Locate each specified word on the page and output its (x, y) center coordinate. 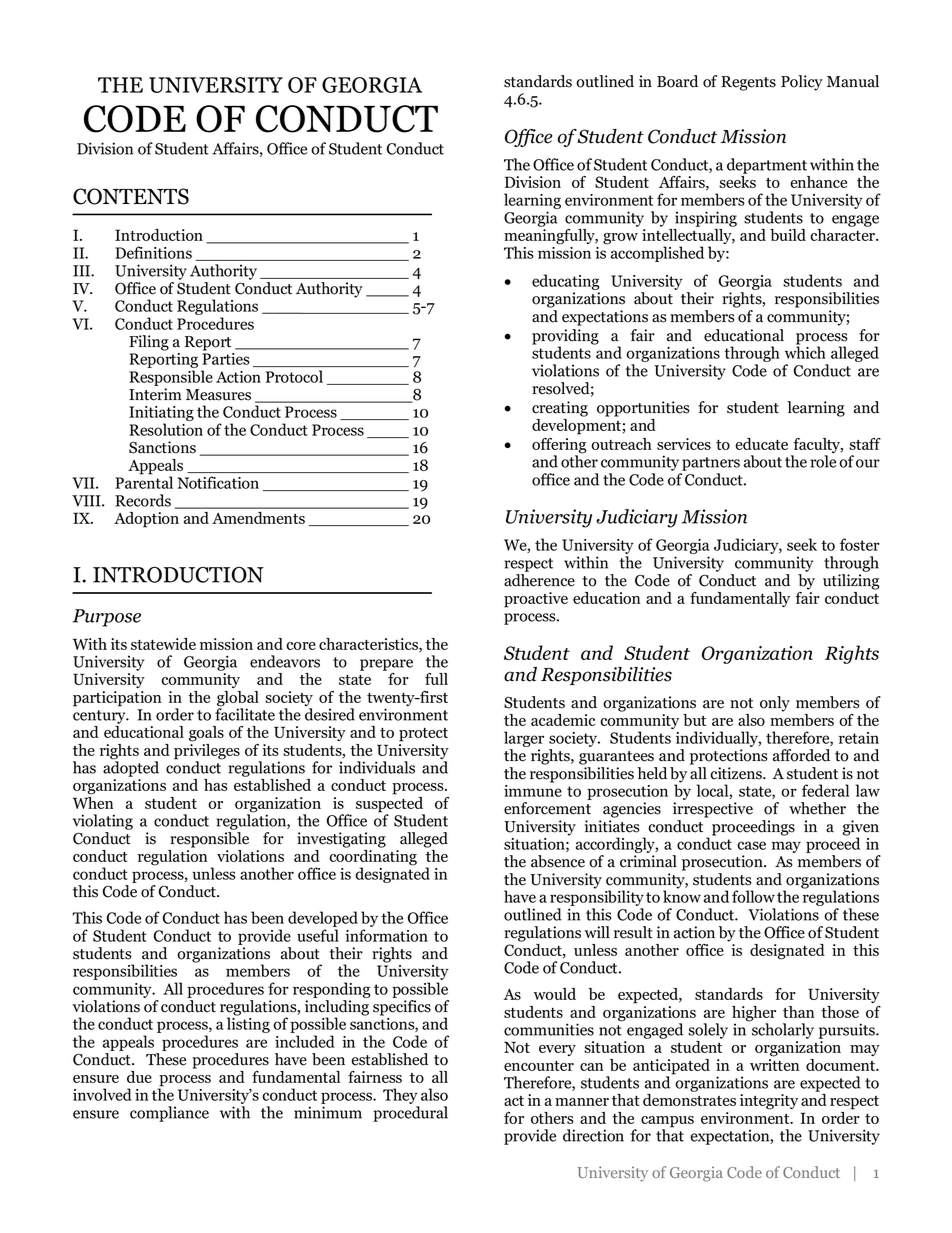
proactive (536, 600)
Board (677, 81)
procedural (410, 1114)
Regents (748, 83)
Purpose (107, 618)
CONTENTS (131, 196)
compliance (169, 1114)
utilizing (851, 582)
